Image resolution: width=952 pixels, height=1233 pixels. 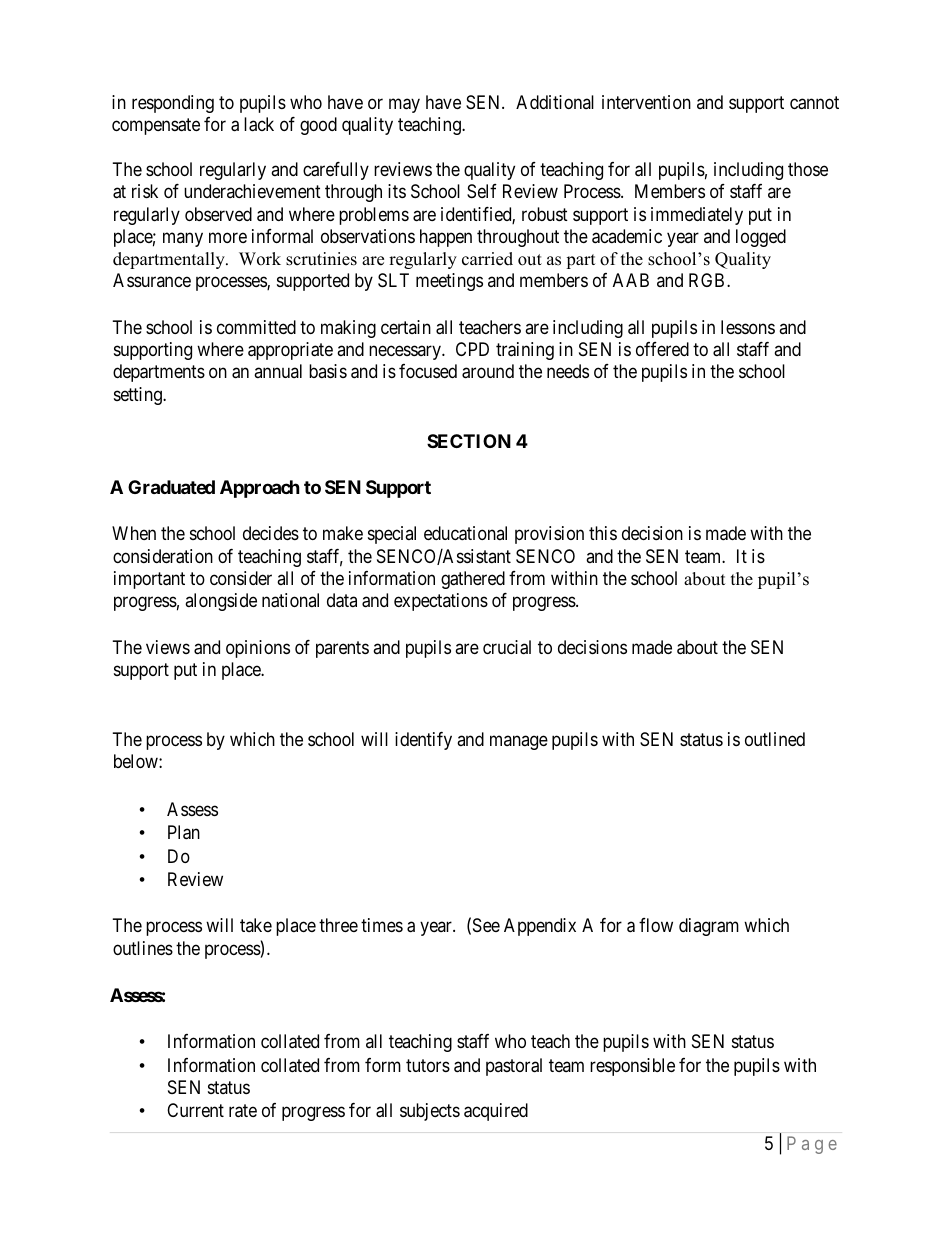 What do you see at coordinates (519, 742) in the image?
I see `manage` at bounding box center [519, 742].
